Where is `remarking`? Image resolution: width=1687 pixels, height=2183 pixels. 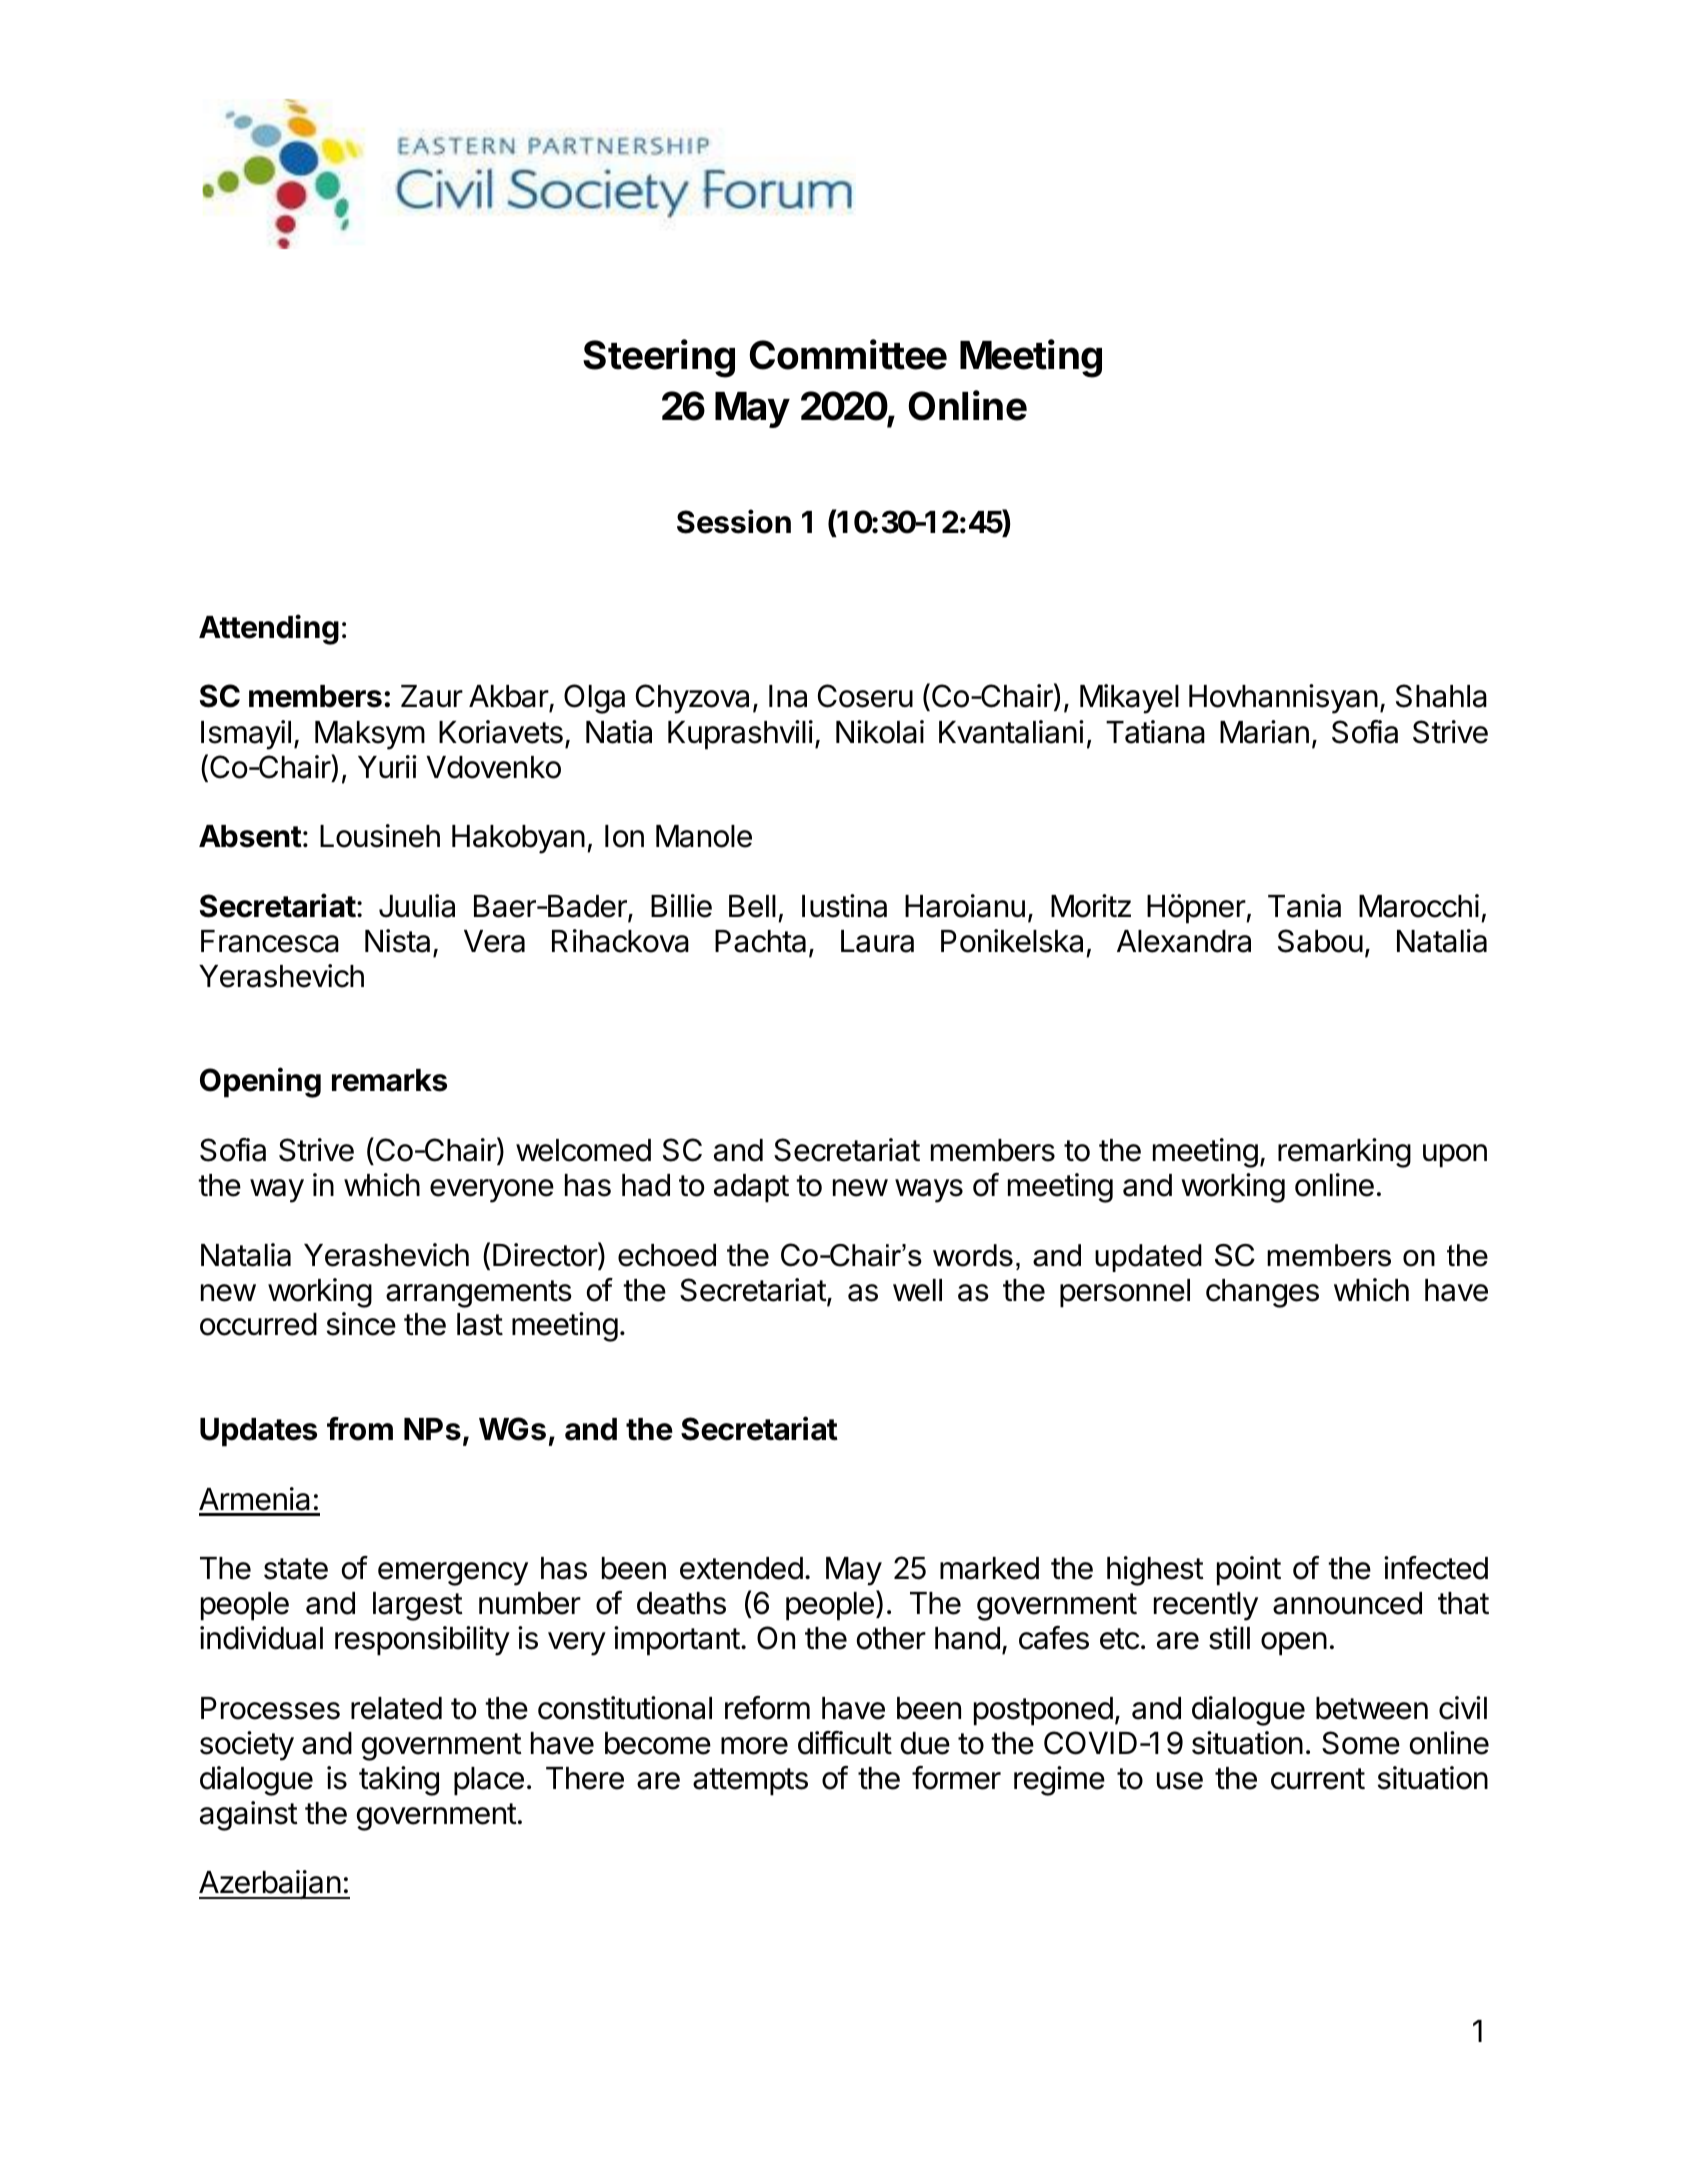 remarking is located at coordinates (1344, 1153).
